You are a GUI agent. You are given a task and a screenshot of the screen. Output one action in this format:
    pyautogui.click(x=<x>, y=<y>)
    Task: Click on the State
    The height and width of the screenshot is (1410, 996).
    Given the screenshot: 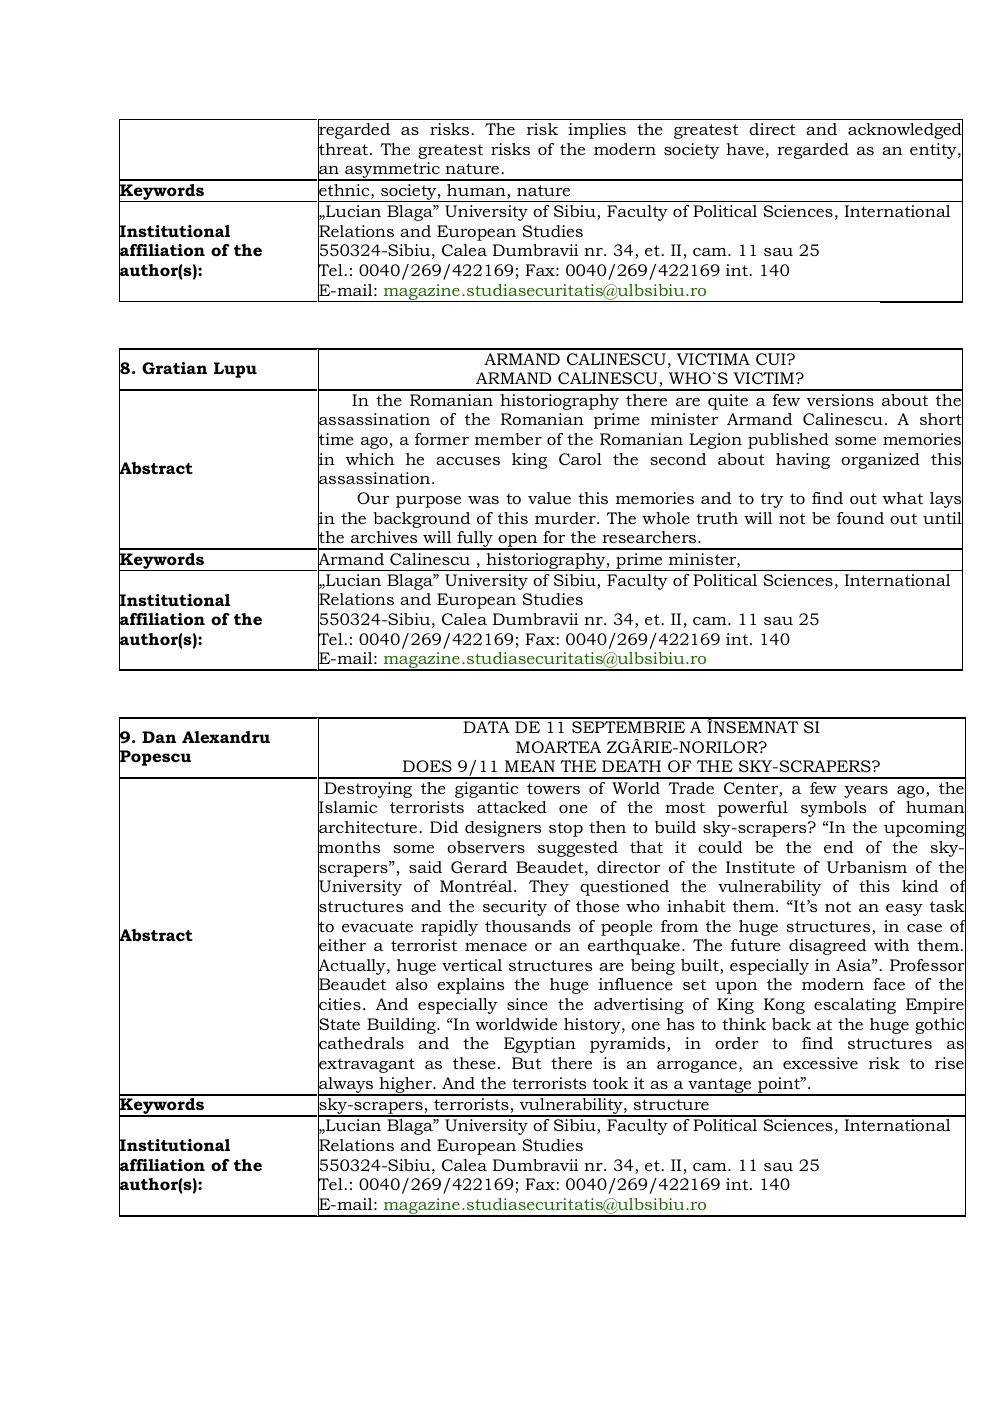 What is the action you would take?
    pyautogui.click(x=339, y=1024)
